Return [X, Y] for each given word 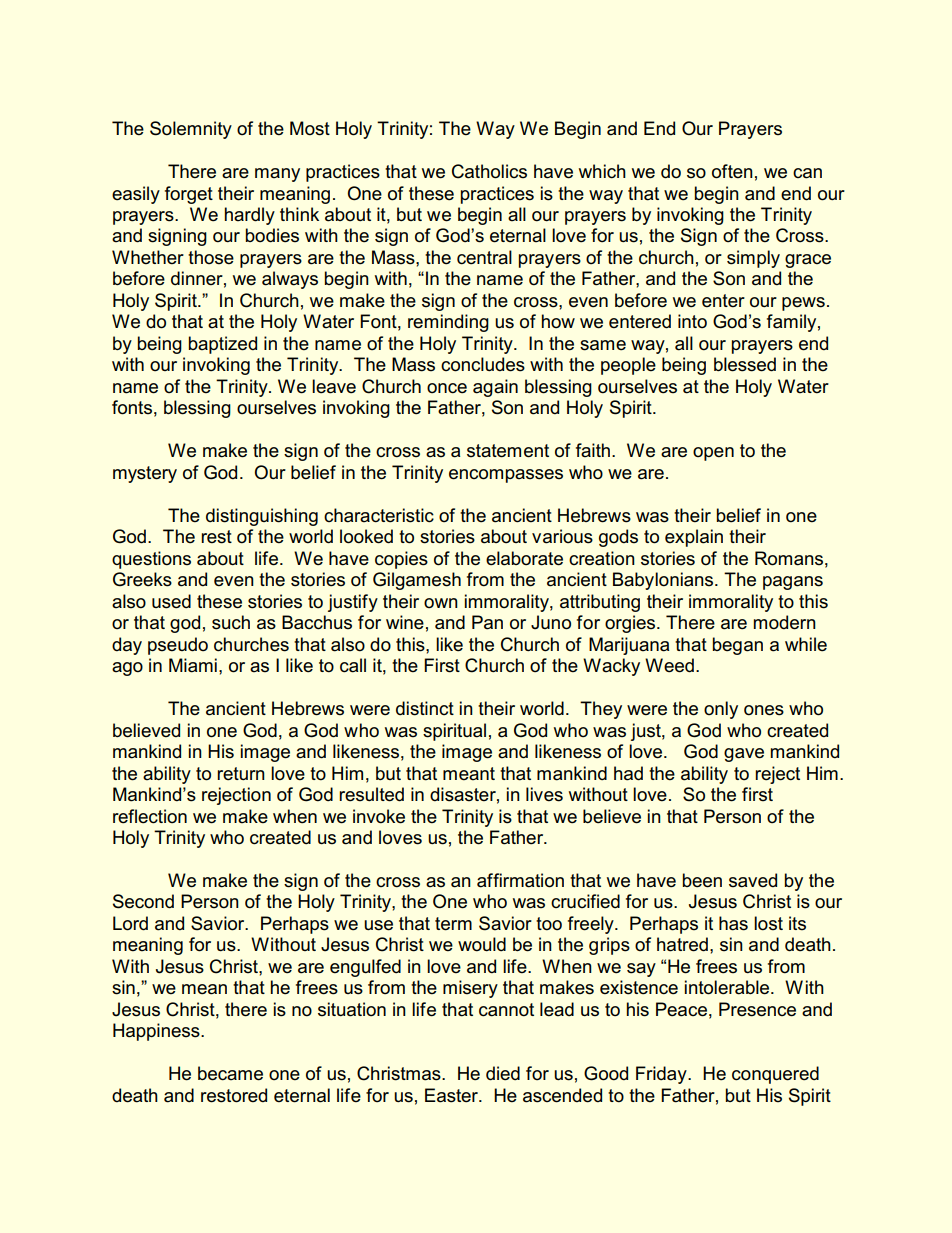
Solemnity [191, 130]
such [231, 622]
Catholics [489, 171]
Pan [487, 622]
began [738, 646]
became [230, 1073]
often [732, 171]
